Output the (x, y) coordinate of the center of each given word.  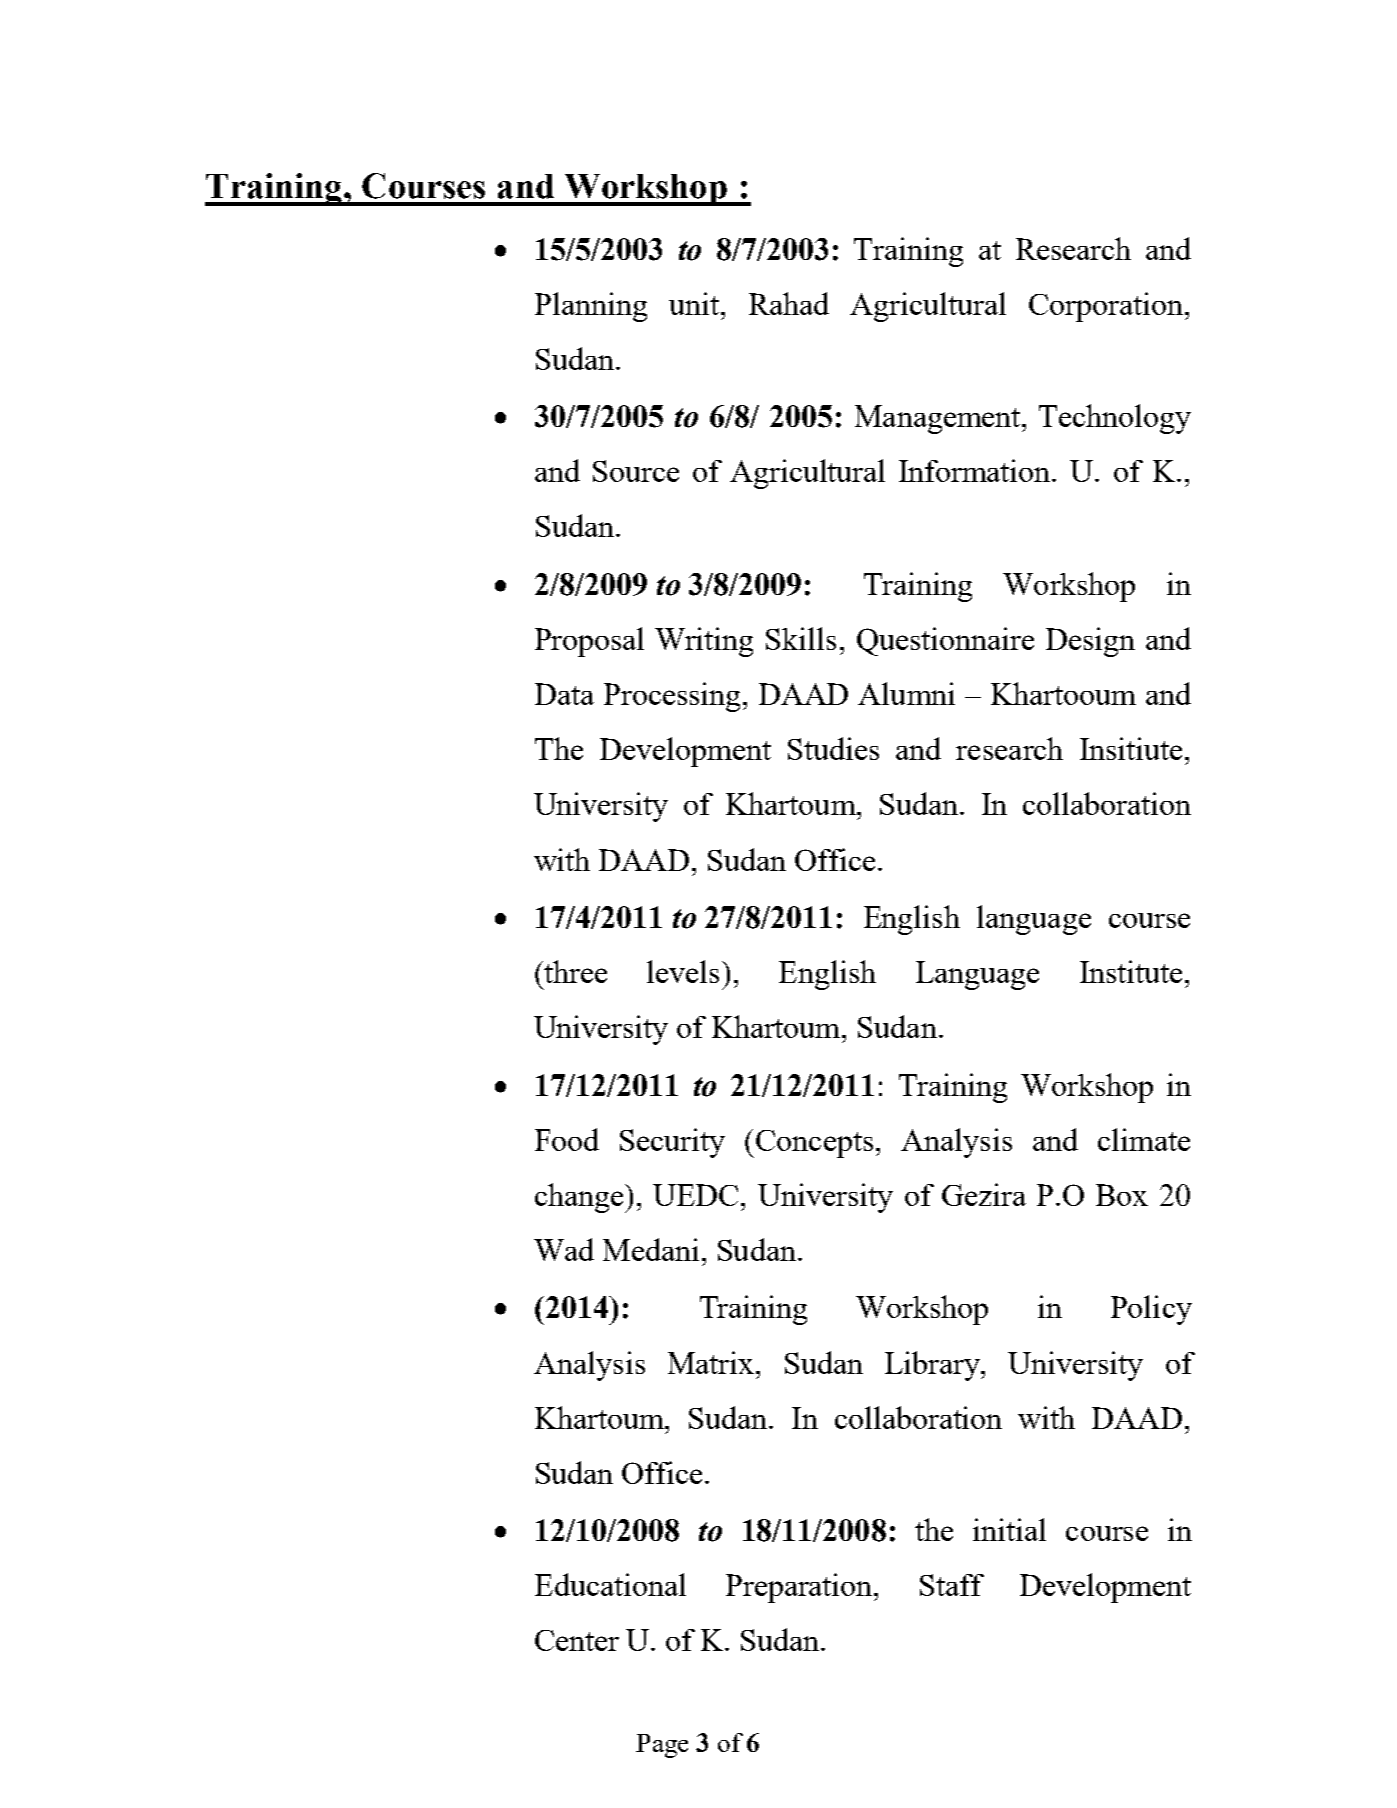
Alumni (906, 693)
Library (933, 1366)
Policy (1151, 1310)
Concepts (814, 1144)
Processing (674, 697)
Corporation (1107, 307)
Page (662, 1746)
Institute (1131, 971)
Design (1090, 642)
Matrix (711, 1362)
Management (939, 419)
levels (685, 971)
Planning (591, 307)
